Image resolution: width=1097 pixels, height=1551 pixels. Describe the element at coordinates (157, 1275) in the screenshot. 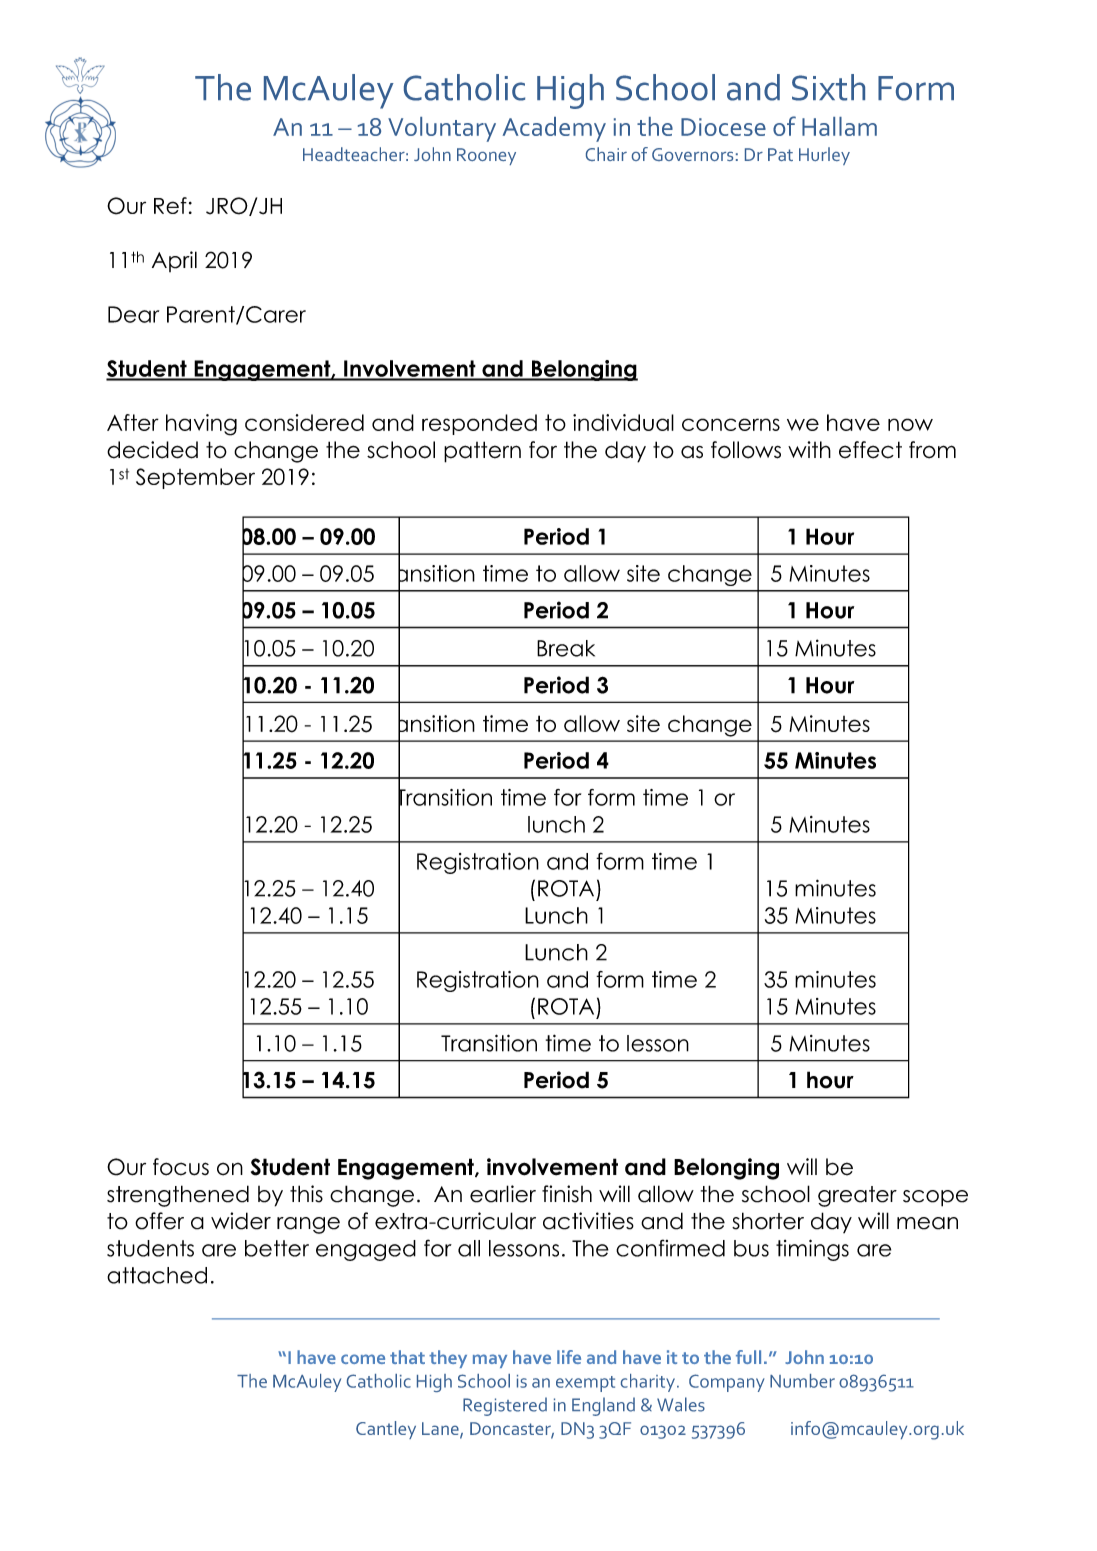

I see `attached` at that location.
